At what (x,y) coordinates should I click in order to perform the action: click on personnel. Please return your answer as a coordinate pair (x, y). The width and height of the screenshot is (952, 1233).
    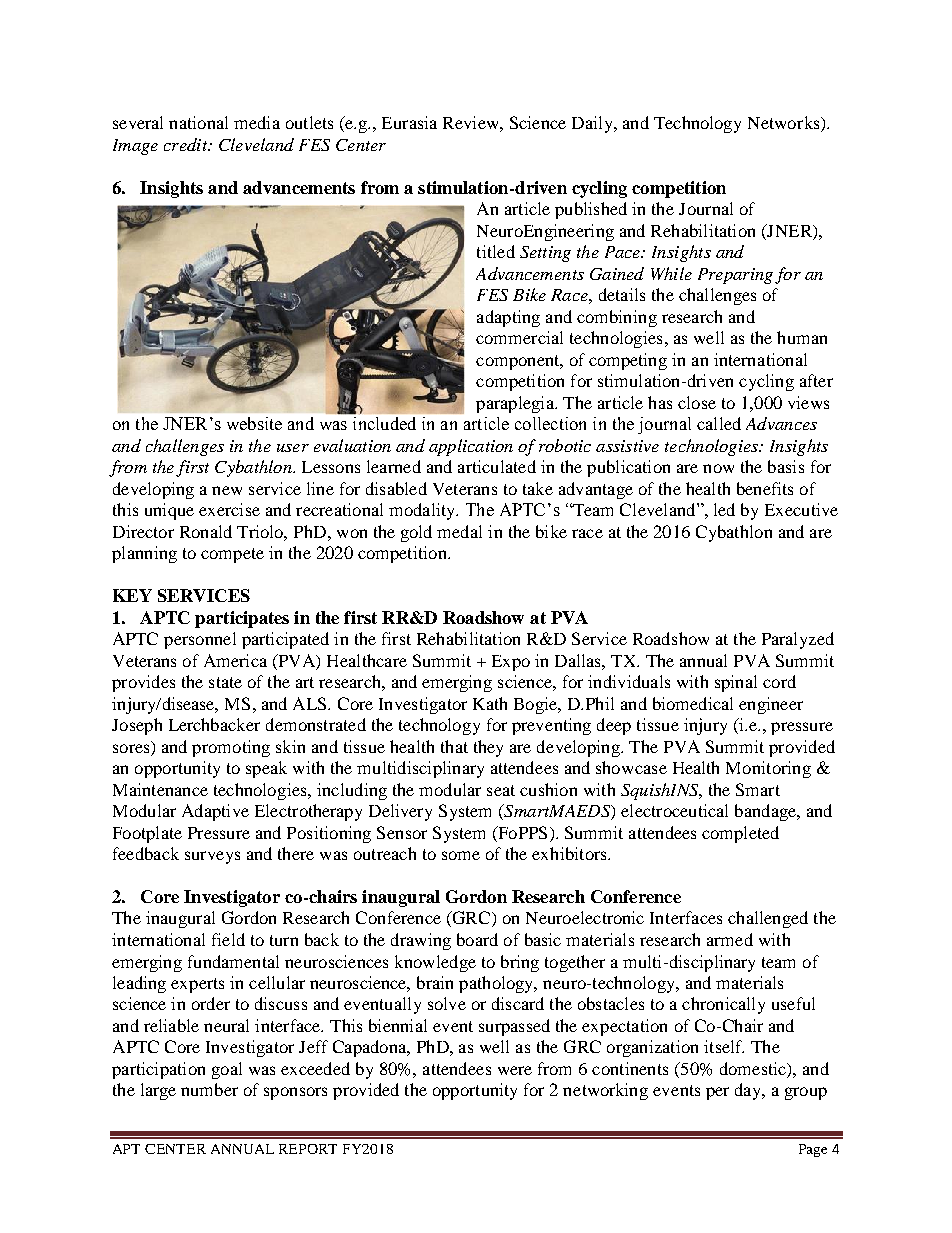
    Looking at the image, I should click on (200, 640).
